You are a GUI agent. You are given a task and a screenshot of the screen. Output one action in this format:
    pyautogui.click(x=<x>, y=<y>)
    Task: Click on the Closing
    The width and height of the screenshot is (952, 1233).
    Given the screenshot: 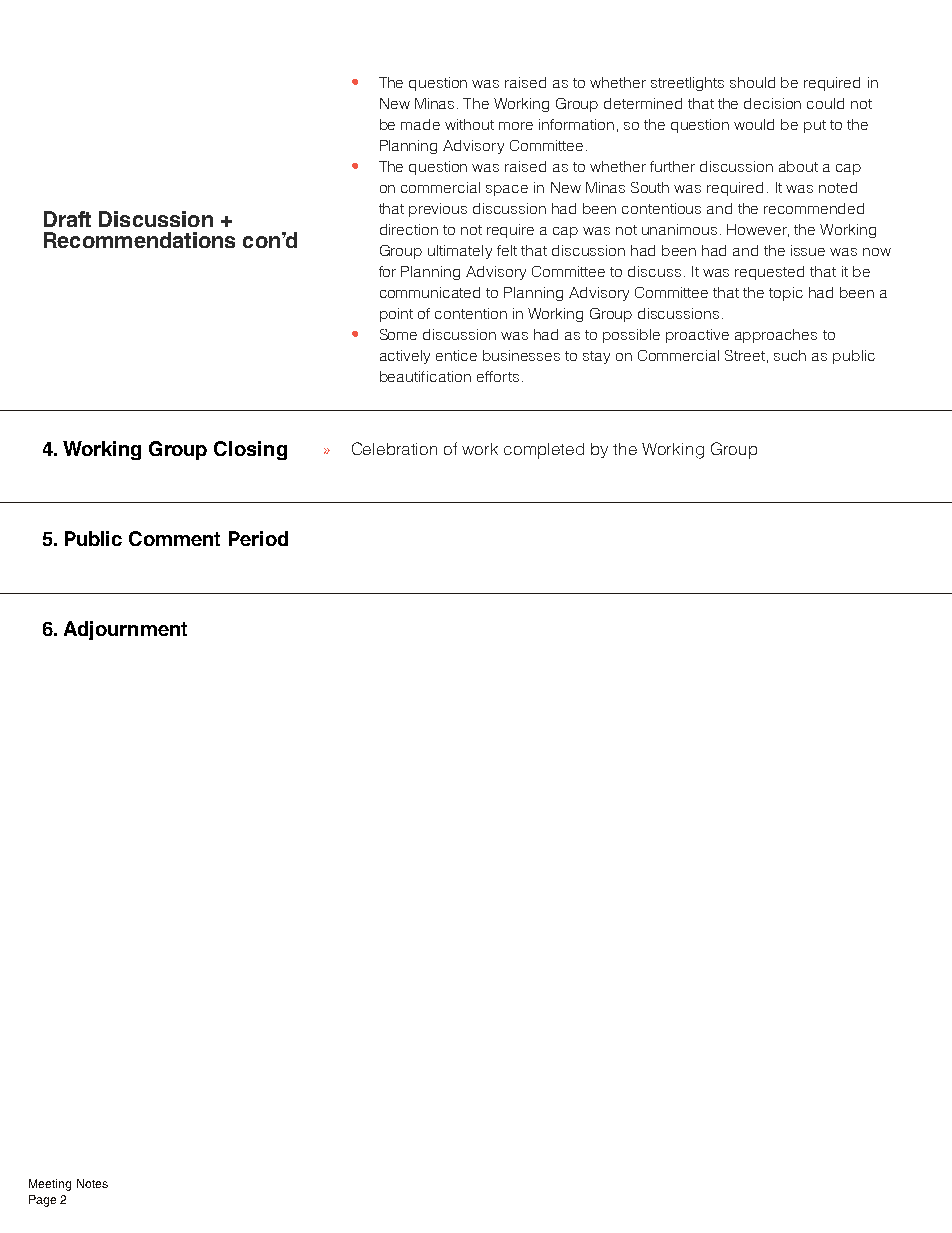 What is the action you would take?
    pyautogui.click(x=250, y=450)
